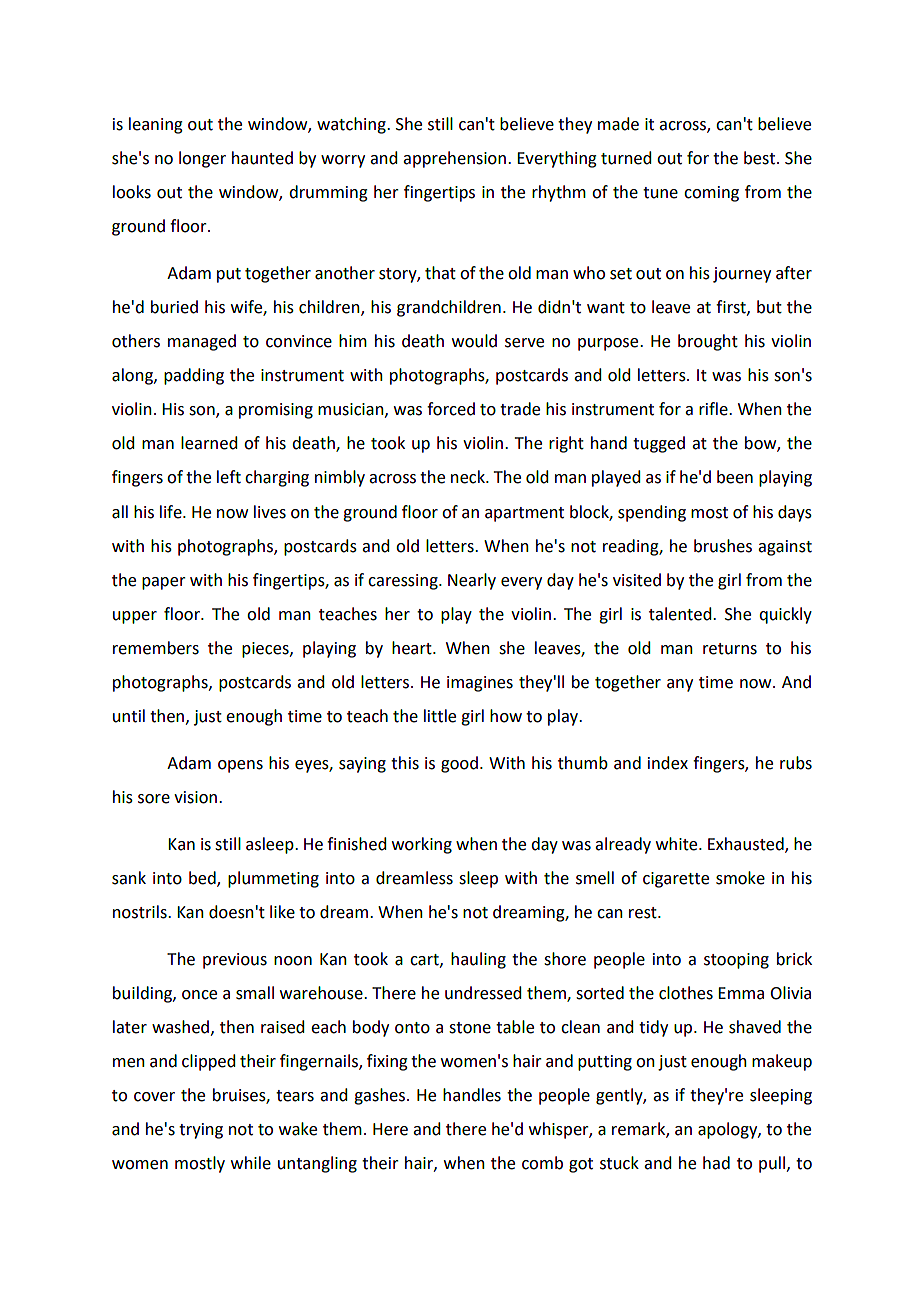 This screenshot has width=924, height=1308. Describe the element at coordinates (156, 648) in the screenshot. I see `remembers` at that location.
